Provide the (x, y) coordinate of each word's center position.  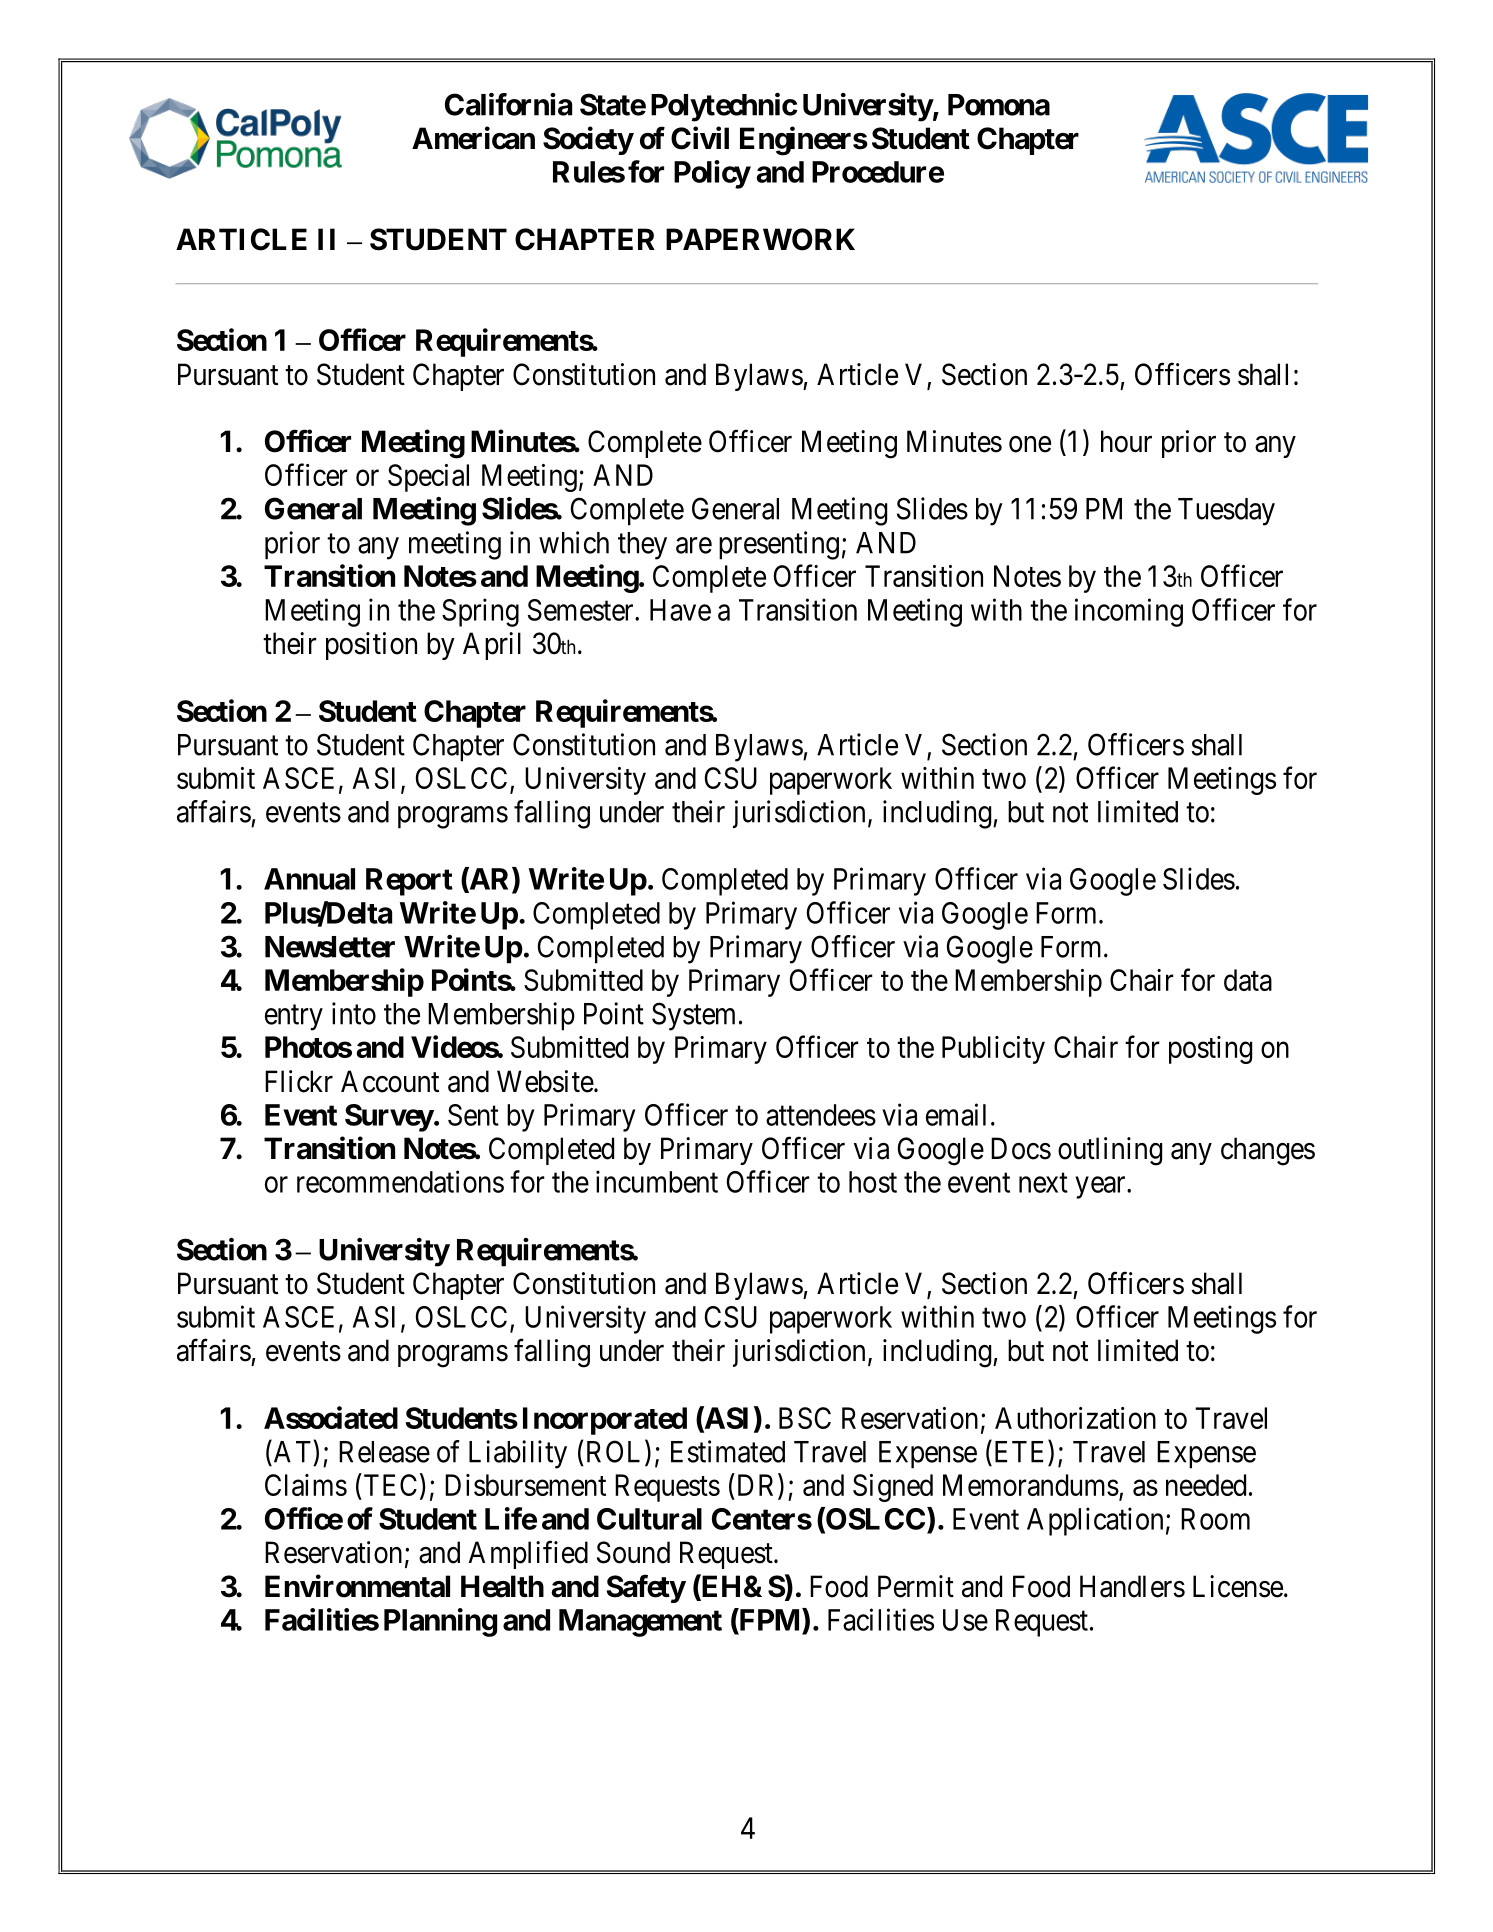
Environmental (357, 1586)
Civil (700, 138)
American (473, 138)
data (1248, 980)
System (693, 1016)
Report (409, 882)
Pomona (999, 105)
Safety (646, 1588)
